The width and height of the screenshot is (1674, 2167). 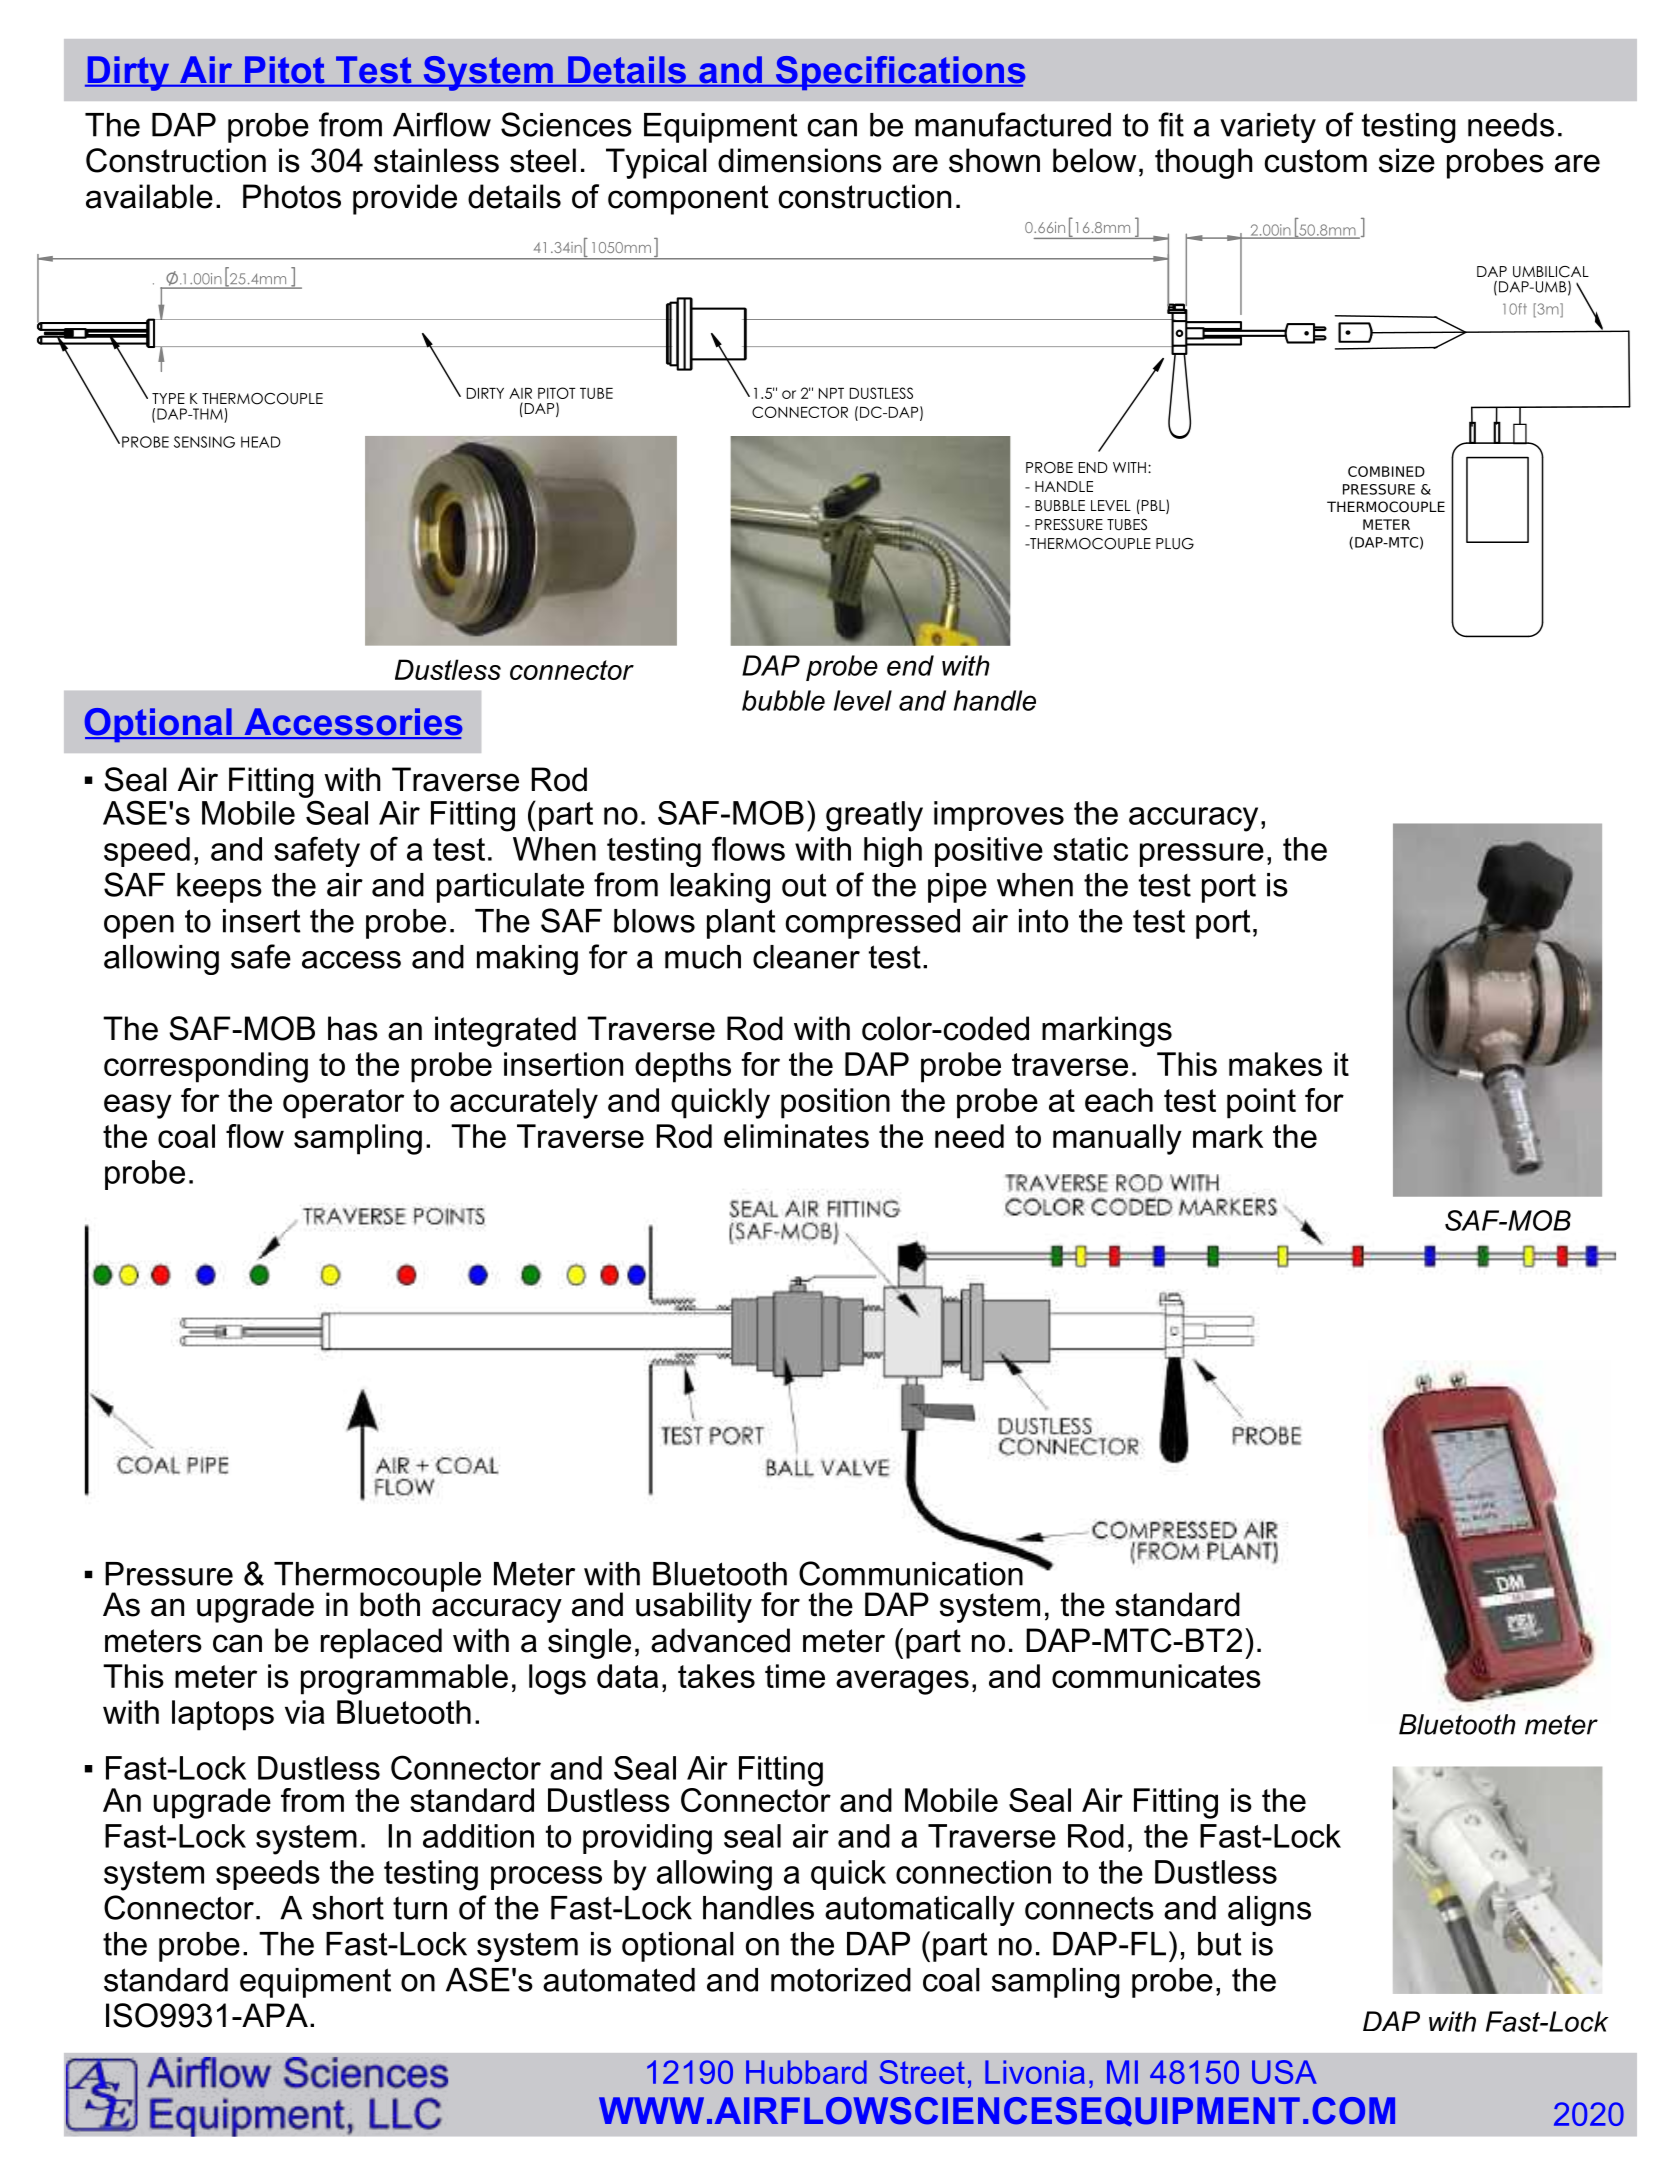 What do you see at coordinates (835, 1103) in the screenshot?
I see `position` at bounding box center [835, 1103].
